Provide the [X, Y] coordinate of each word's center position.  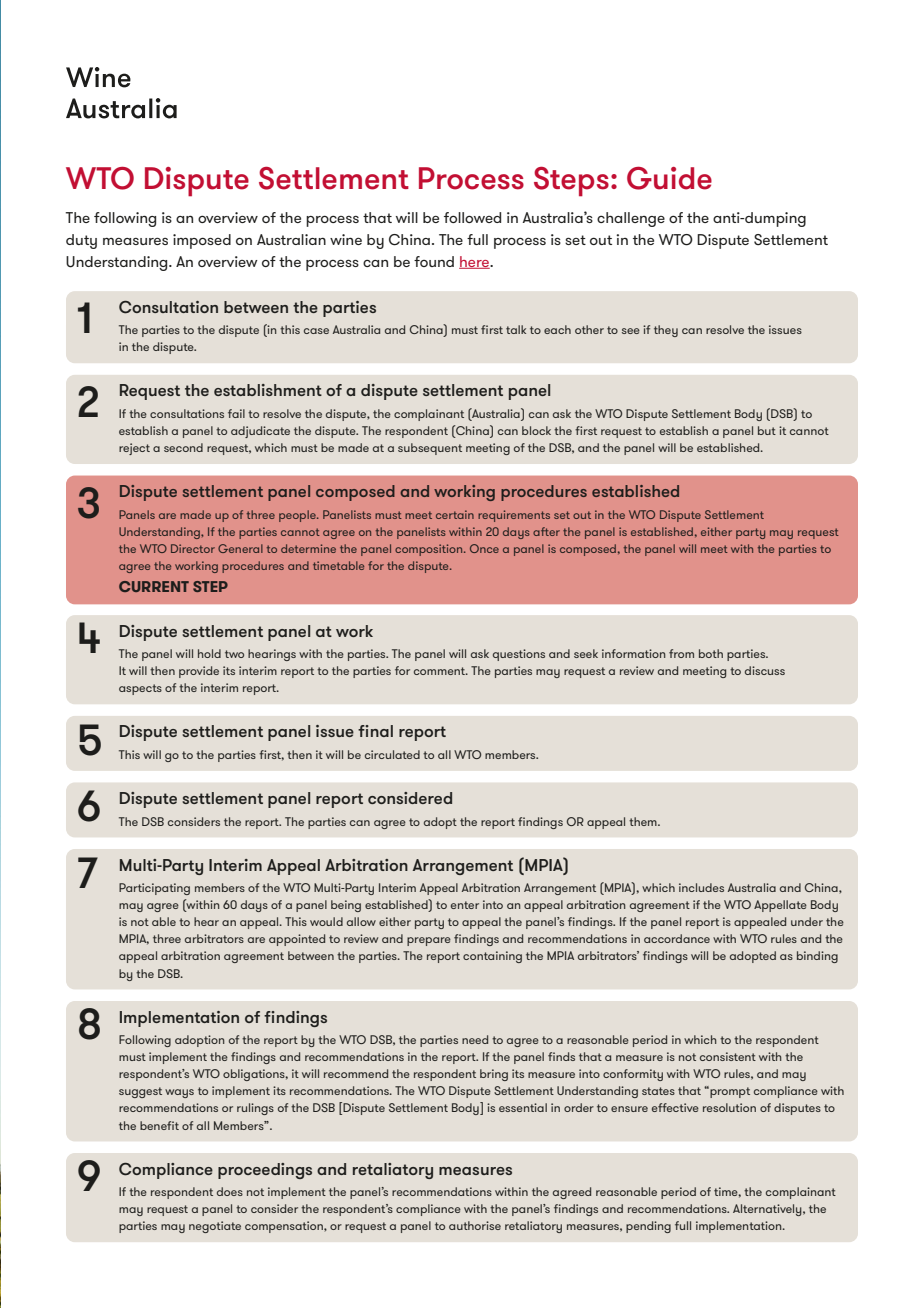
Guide [669, 178]
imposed [202, 241]
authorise [475, 1225]
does [230, 1191]
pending [648, 1227]
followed [472, 217]
